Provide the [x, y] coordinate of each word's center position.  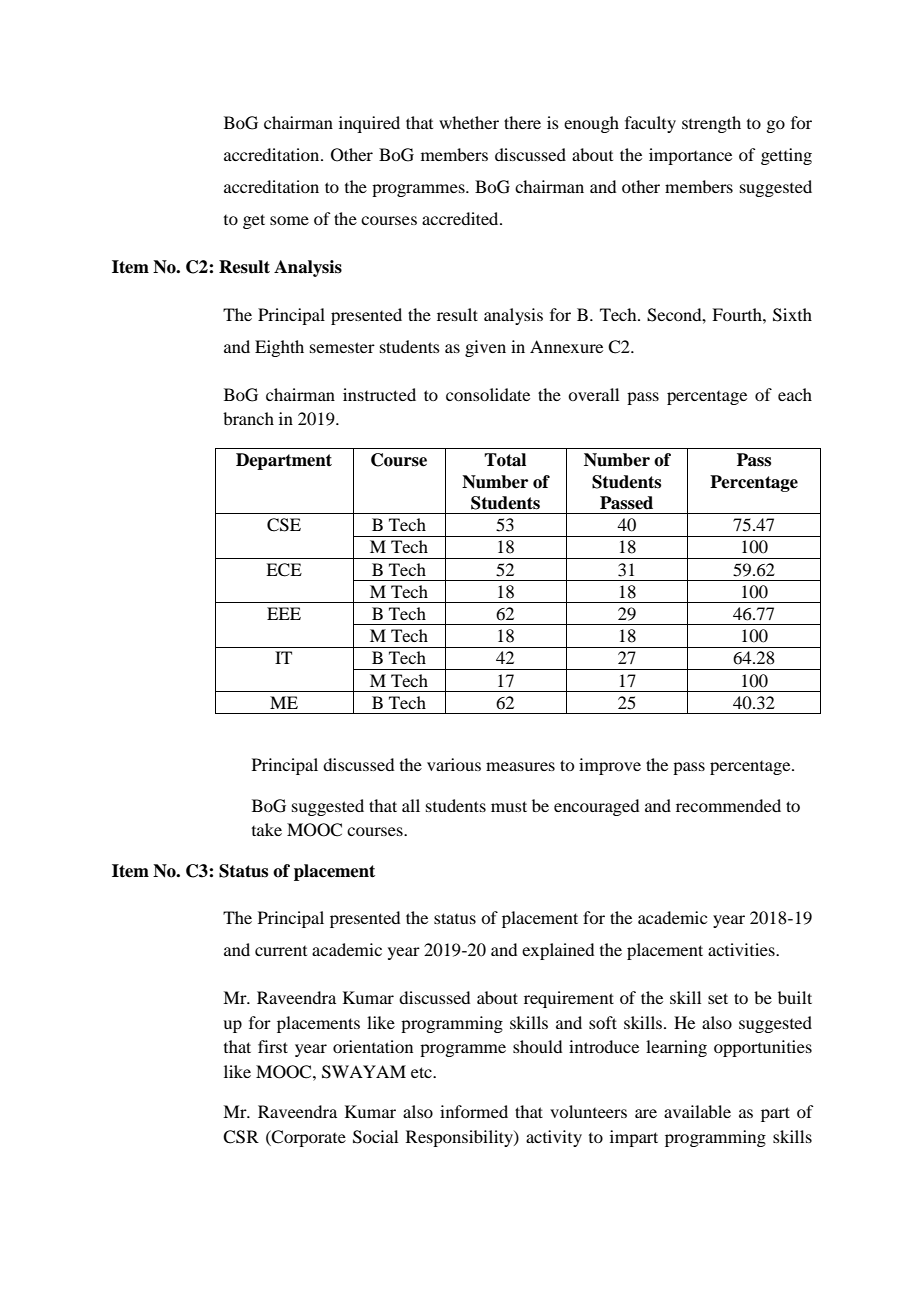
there [522, 122]
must [509, 806]
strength [711, 124]
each [795, 394]
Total [505, 460]
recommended [728, 805]
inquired [369, 124]
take [267, 829]
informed [474, 1111]
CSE [284, 525]
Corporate [308, 1138]
